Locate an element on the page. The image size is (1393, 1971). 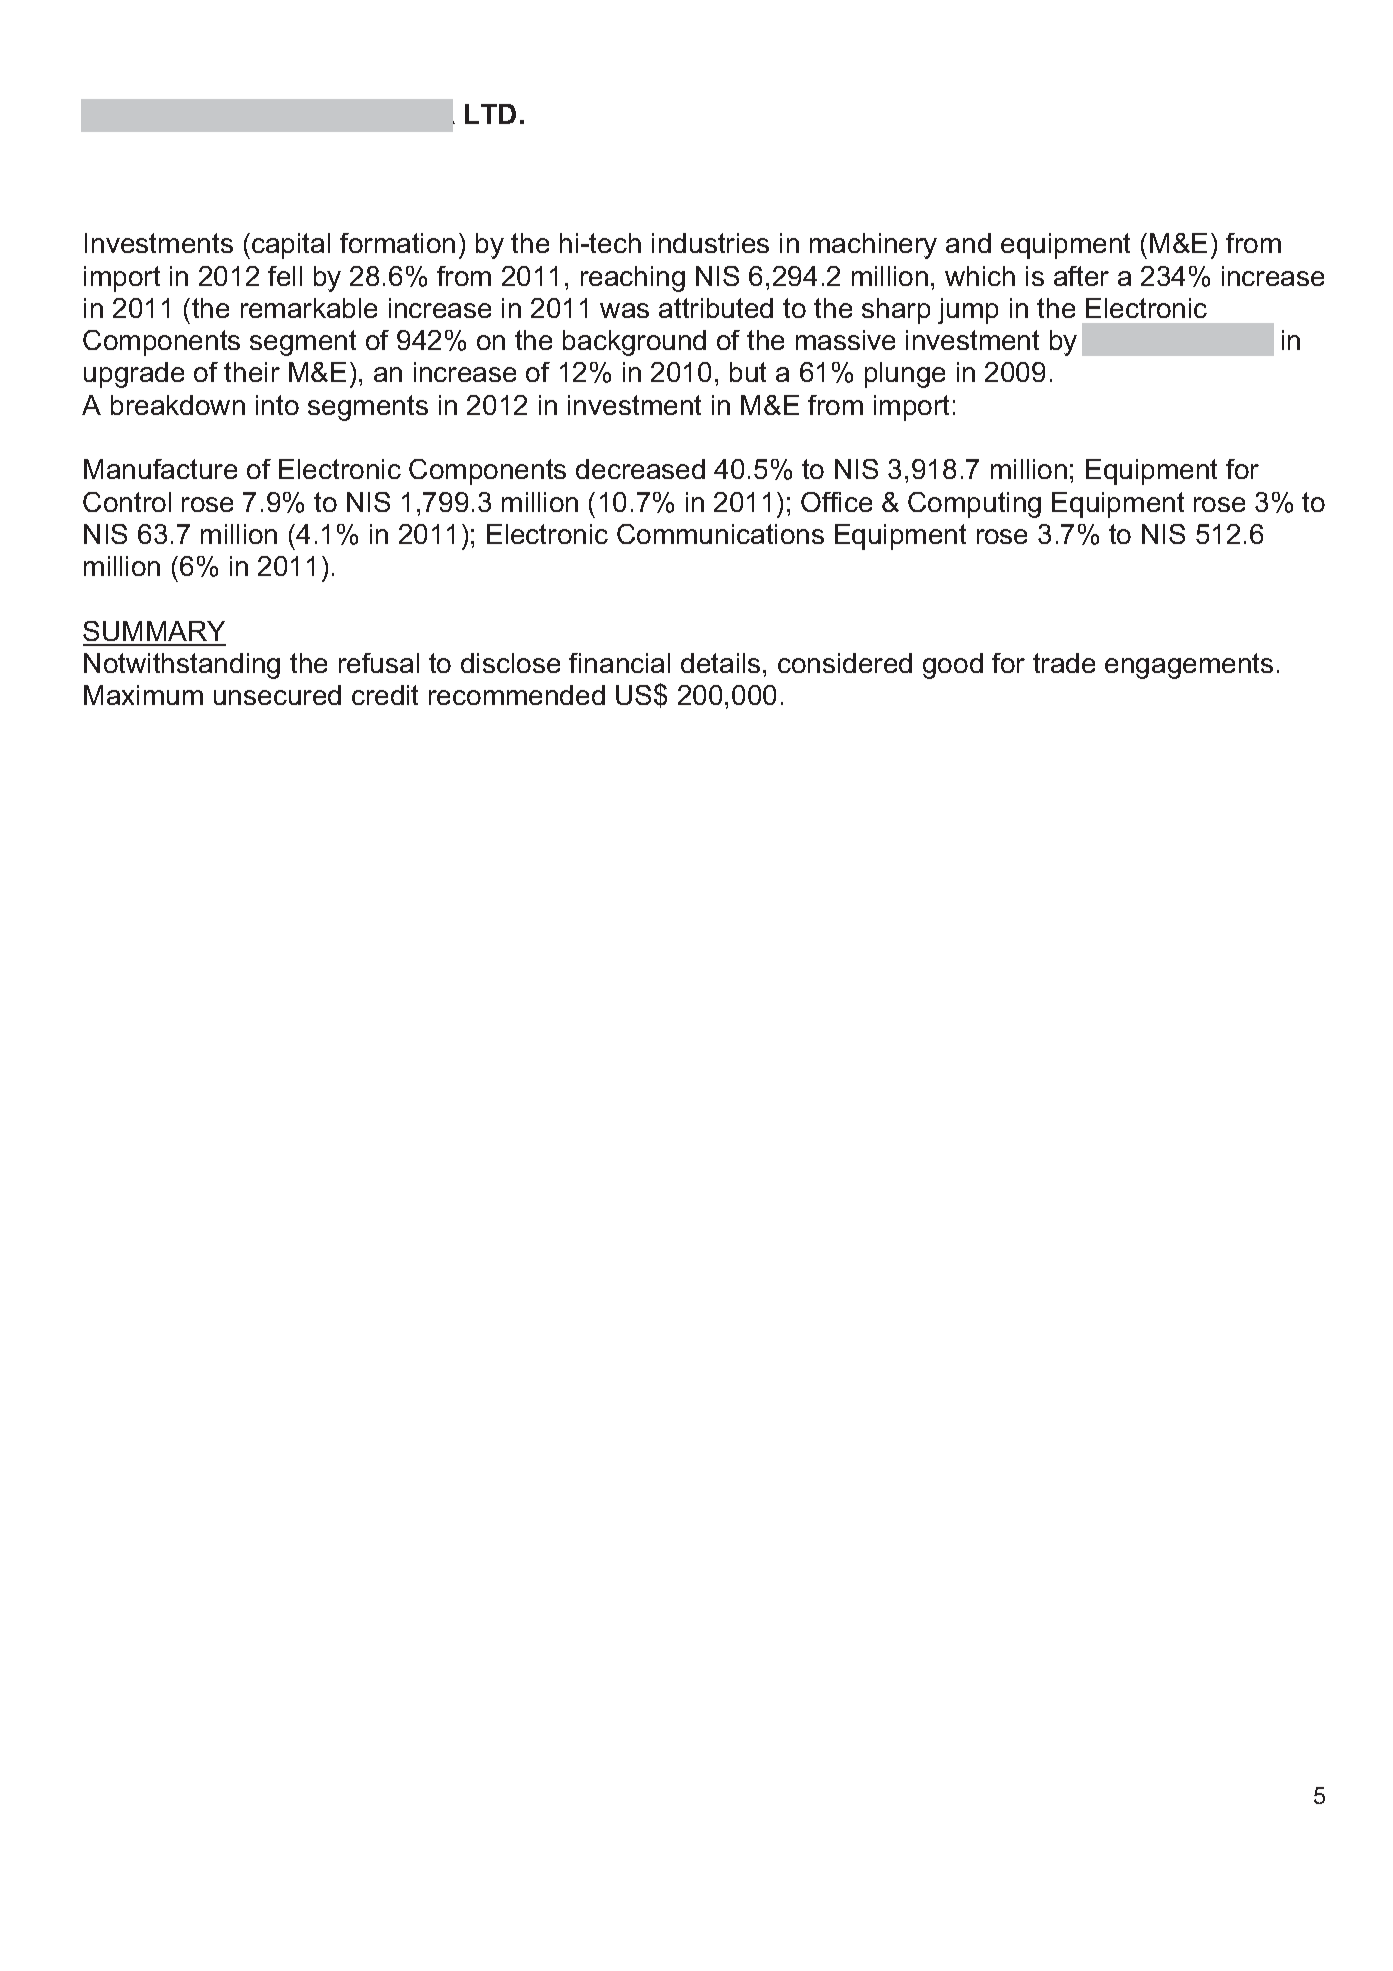
after is located at coordinates (1081, 276).
